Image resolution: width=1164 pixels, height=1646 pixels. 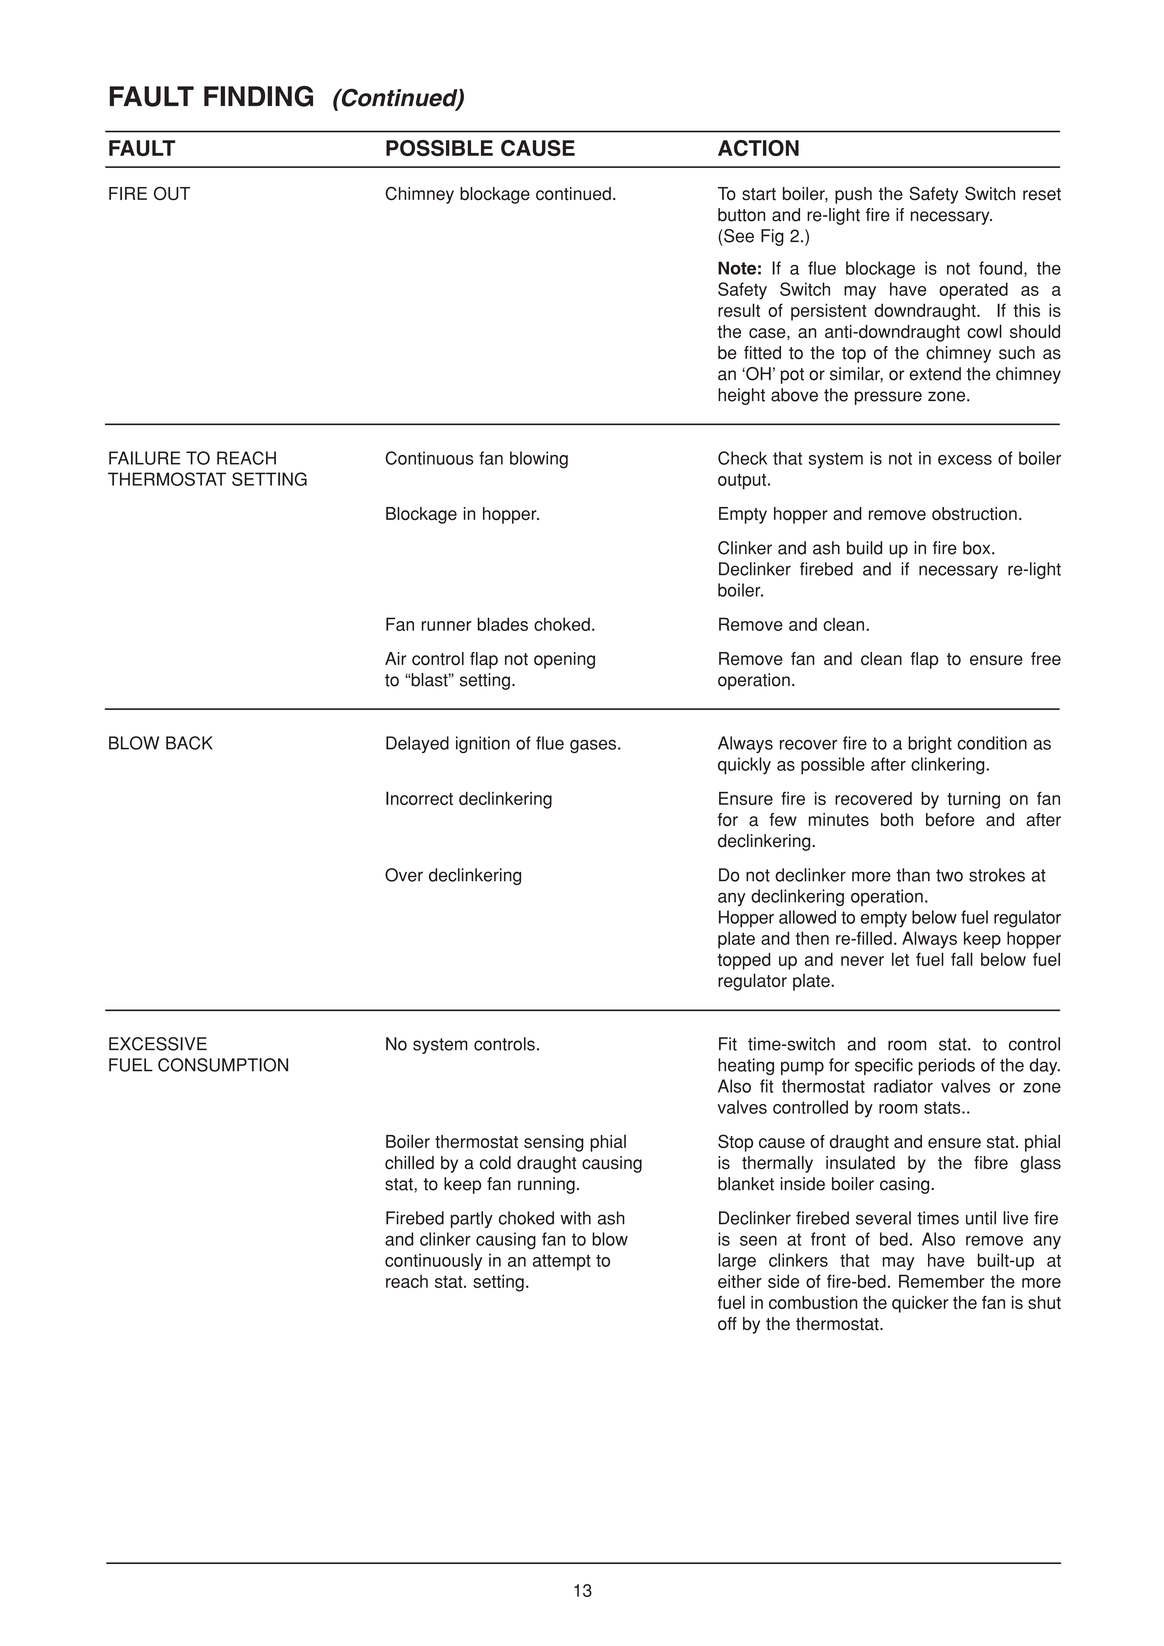 What do you see at coordinates (223, 1065) in the image?
I see `CONSUMPTION` at bounding box center [223, 1065].
